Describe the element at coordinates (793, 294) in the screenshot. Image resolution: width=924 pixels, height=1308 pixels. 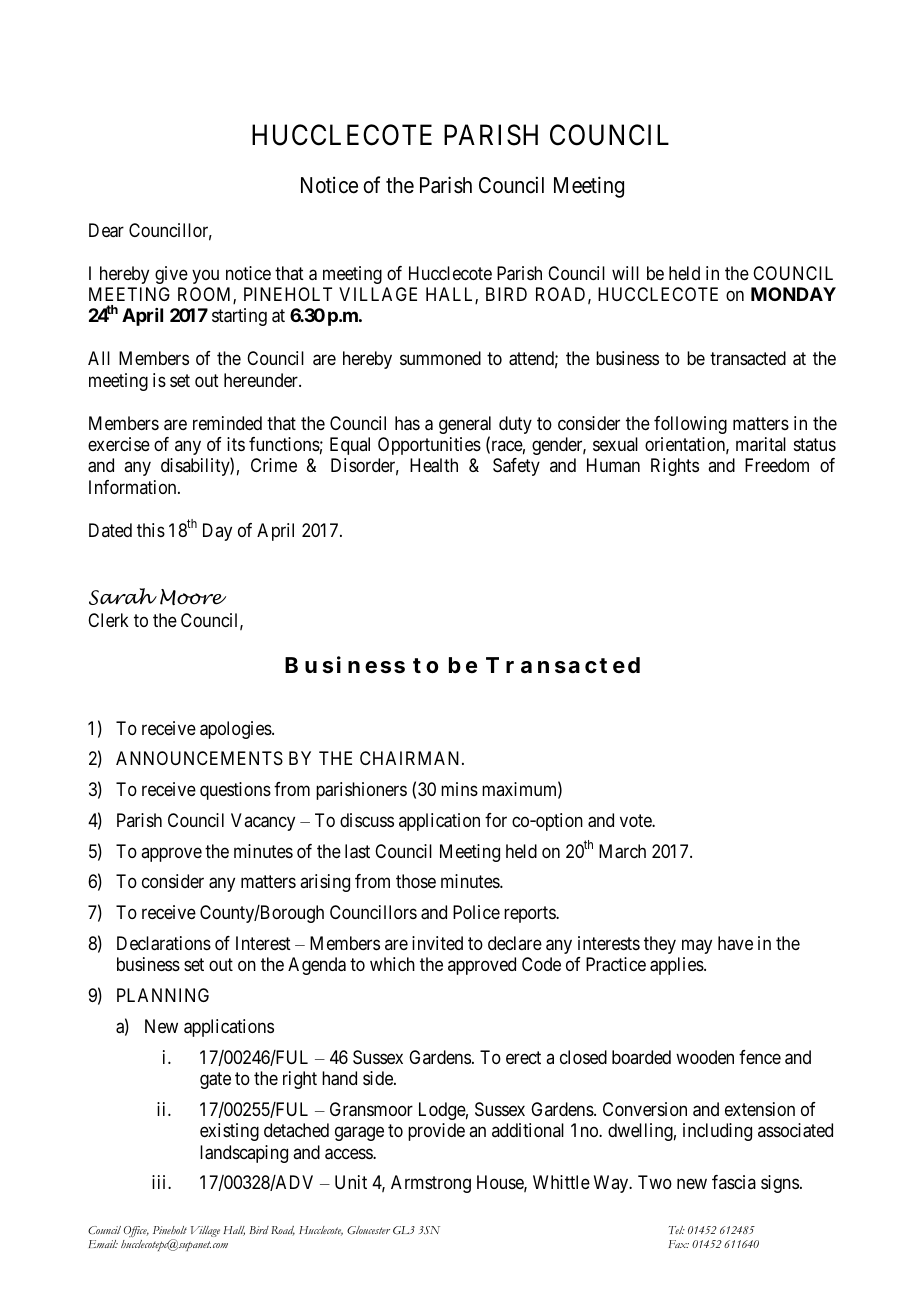
I see `MONDAY` at that location.
